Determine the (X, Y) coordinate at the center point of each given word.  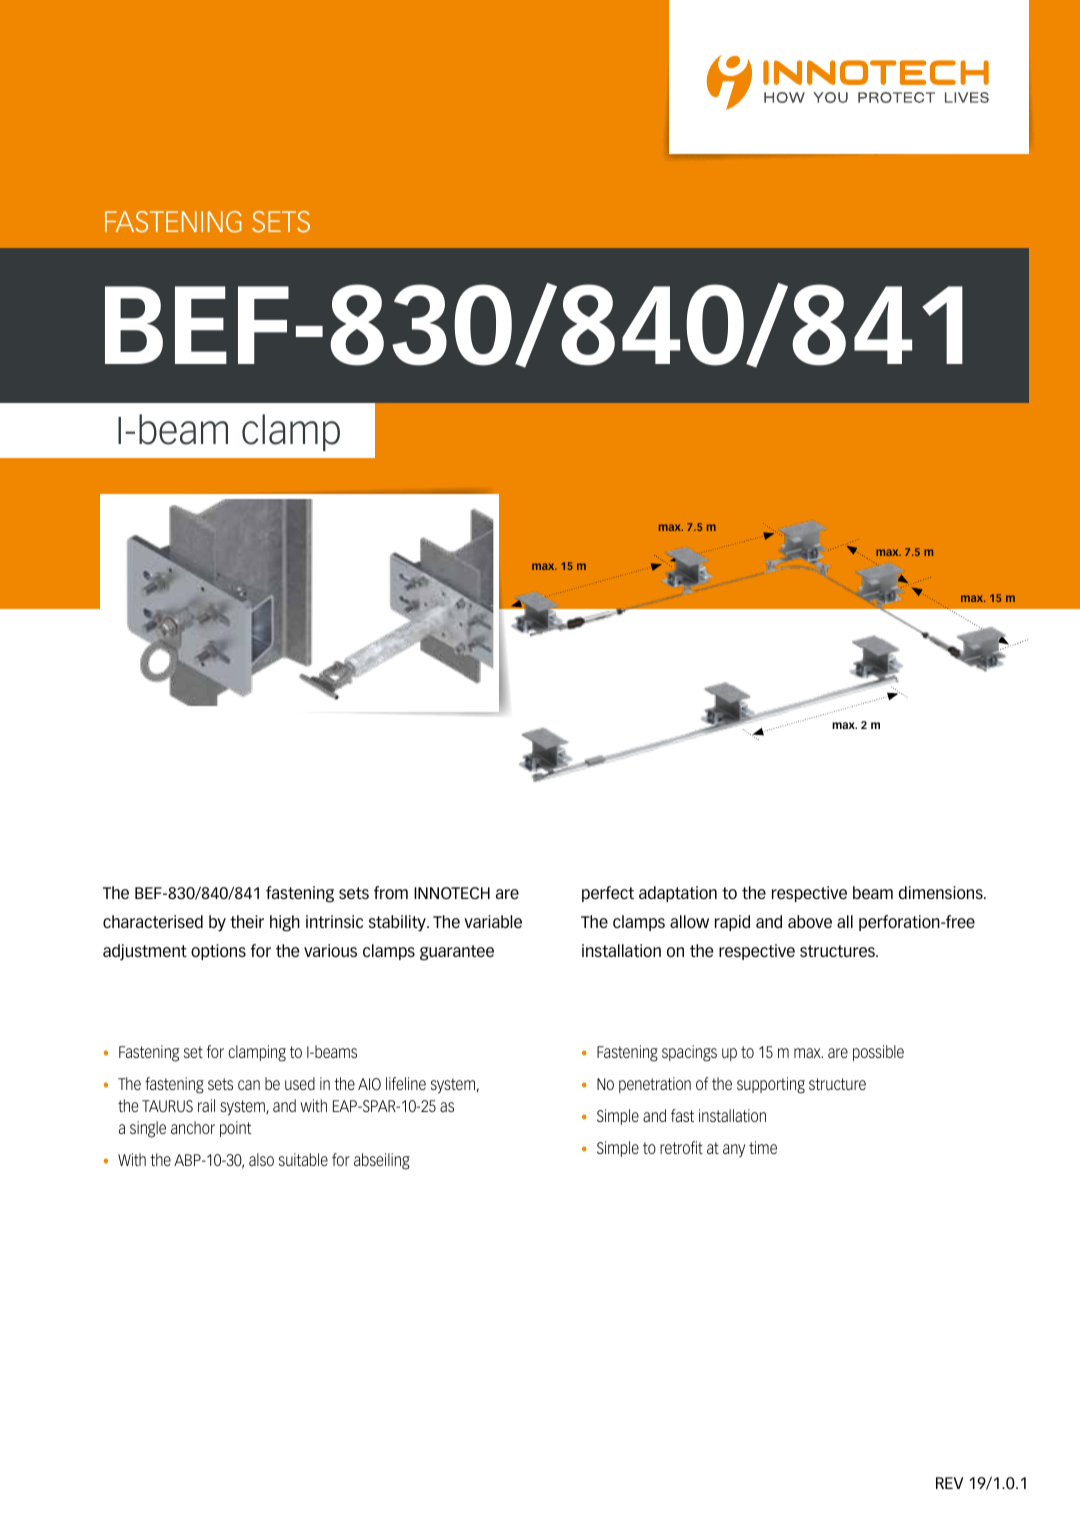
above (810, 921)
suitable (303, 1159)
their (247, 921)
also (261, 1159)
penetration (655, 1085)
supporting (771, 1085)
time (763, 1147)
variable (493, 921)
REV (949, 1483)
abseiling (382, 1161)
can (249, 1085)
